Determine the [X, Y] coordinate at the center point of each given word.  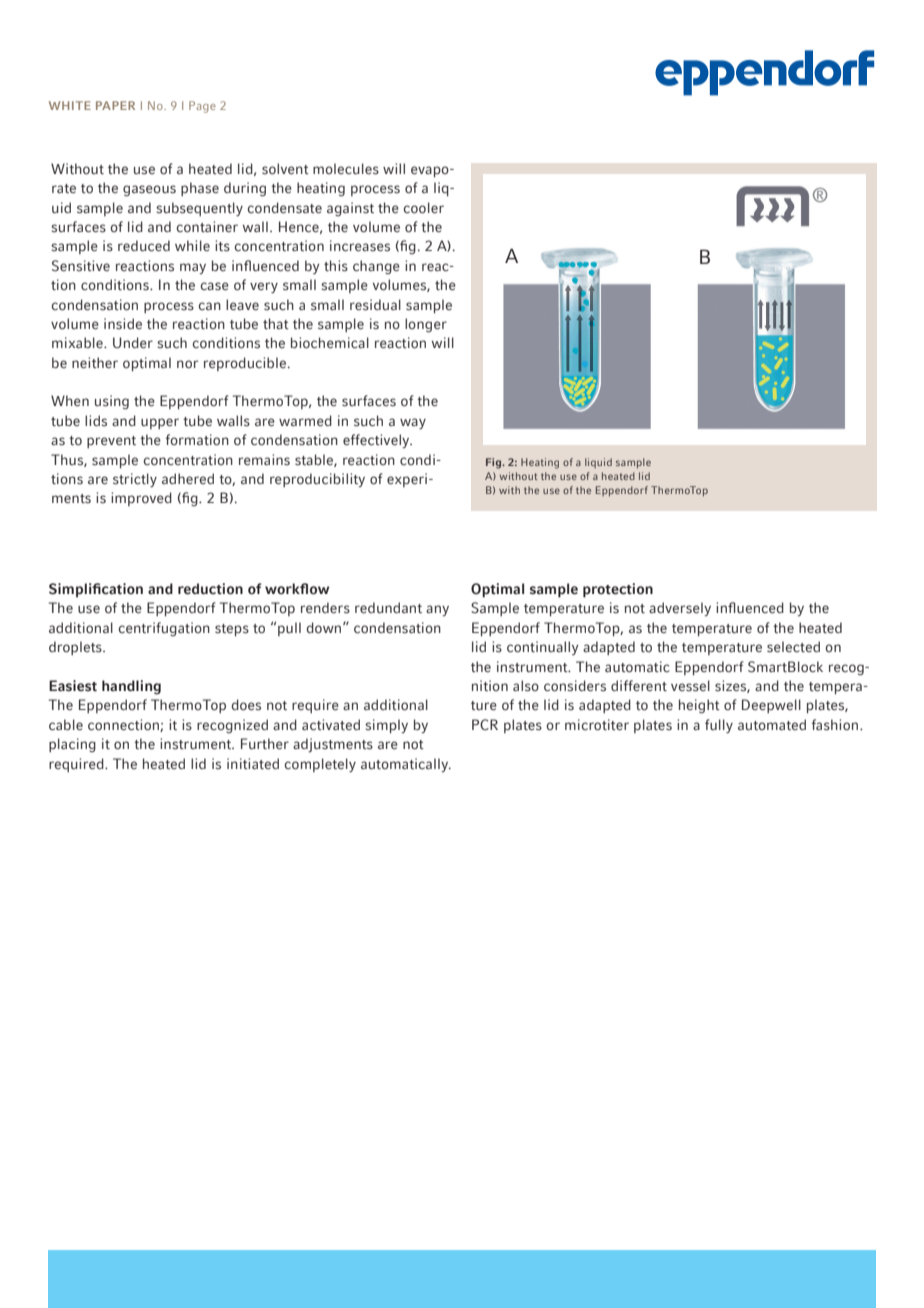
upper [160, 423]
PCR [485, 725]
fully [719, 726]
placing [72, 745]
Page [202, 107]
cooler [423, 208]
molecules [346, 169]
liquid [598, 463]
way [413, 424]
